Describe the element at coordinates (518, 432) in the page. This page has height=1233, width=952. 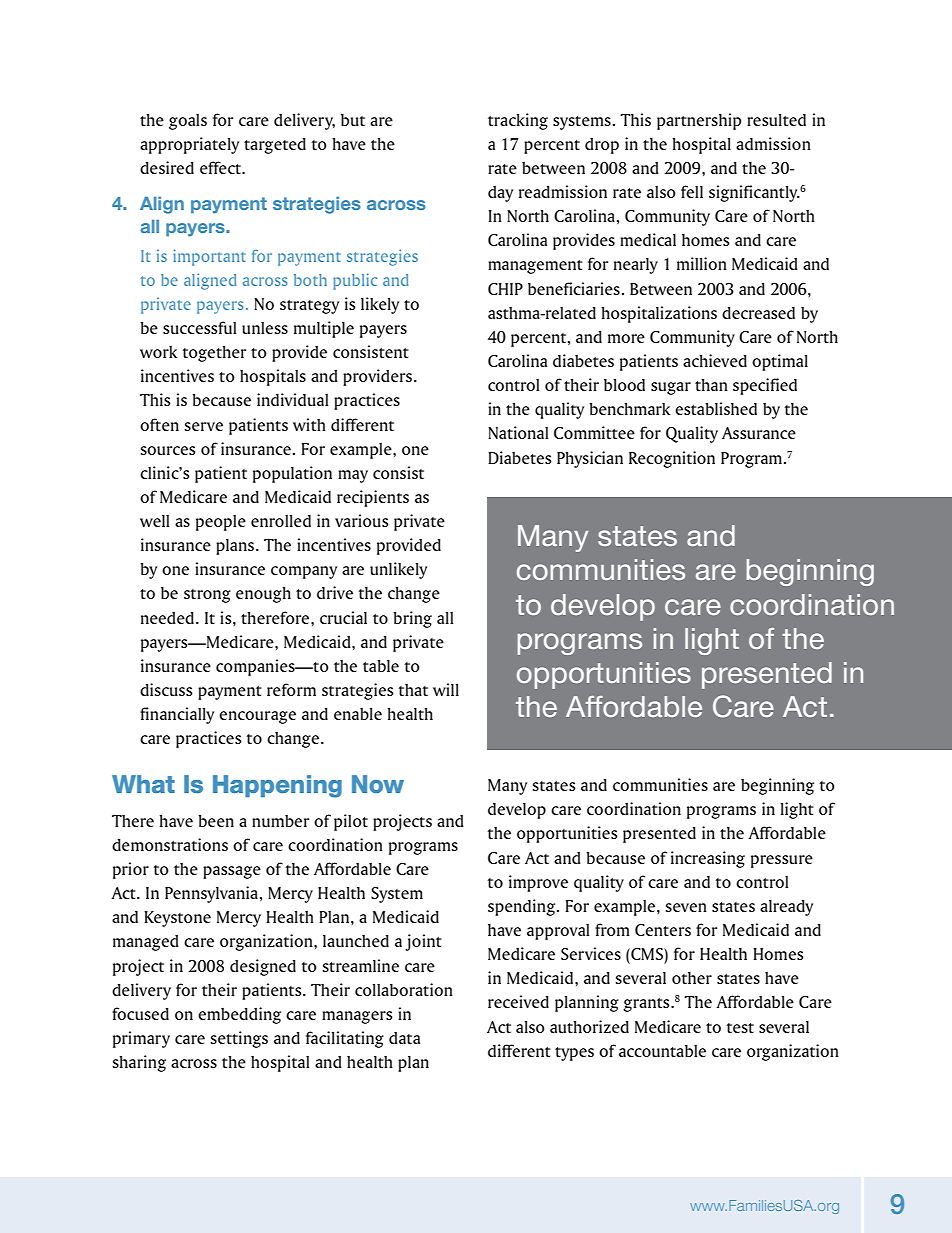
I see `National` at that location.
